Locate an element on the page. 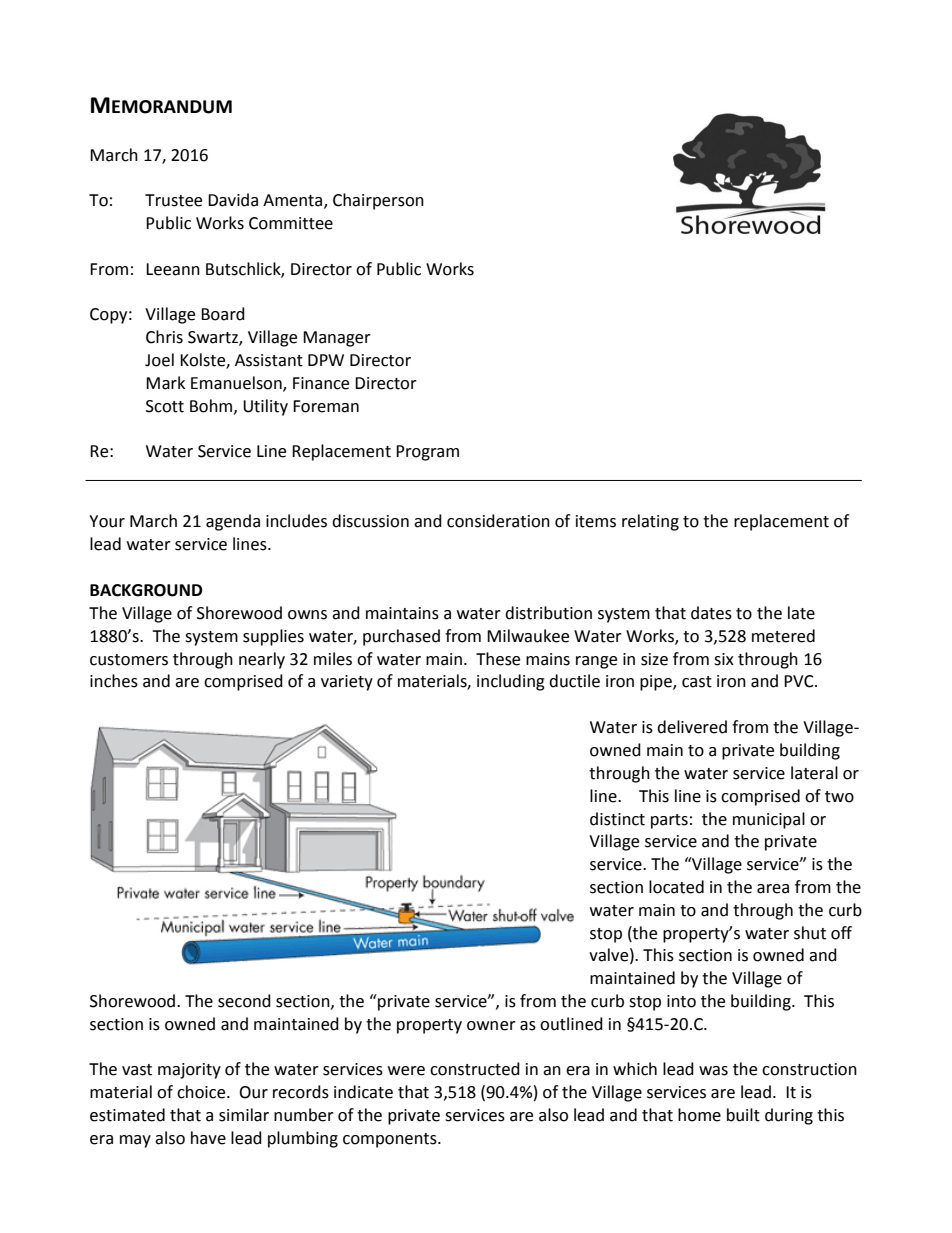  Manager is located at coordinates (337, 339).
